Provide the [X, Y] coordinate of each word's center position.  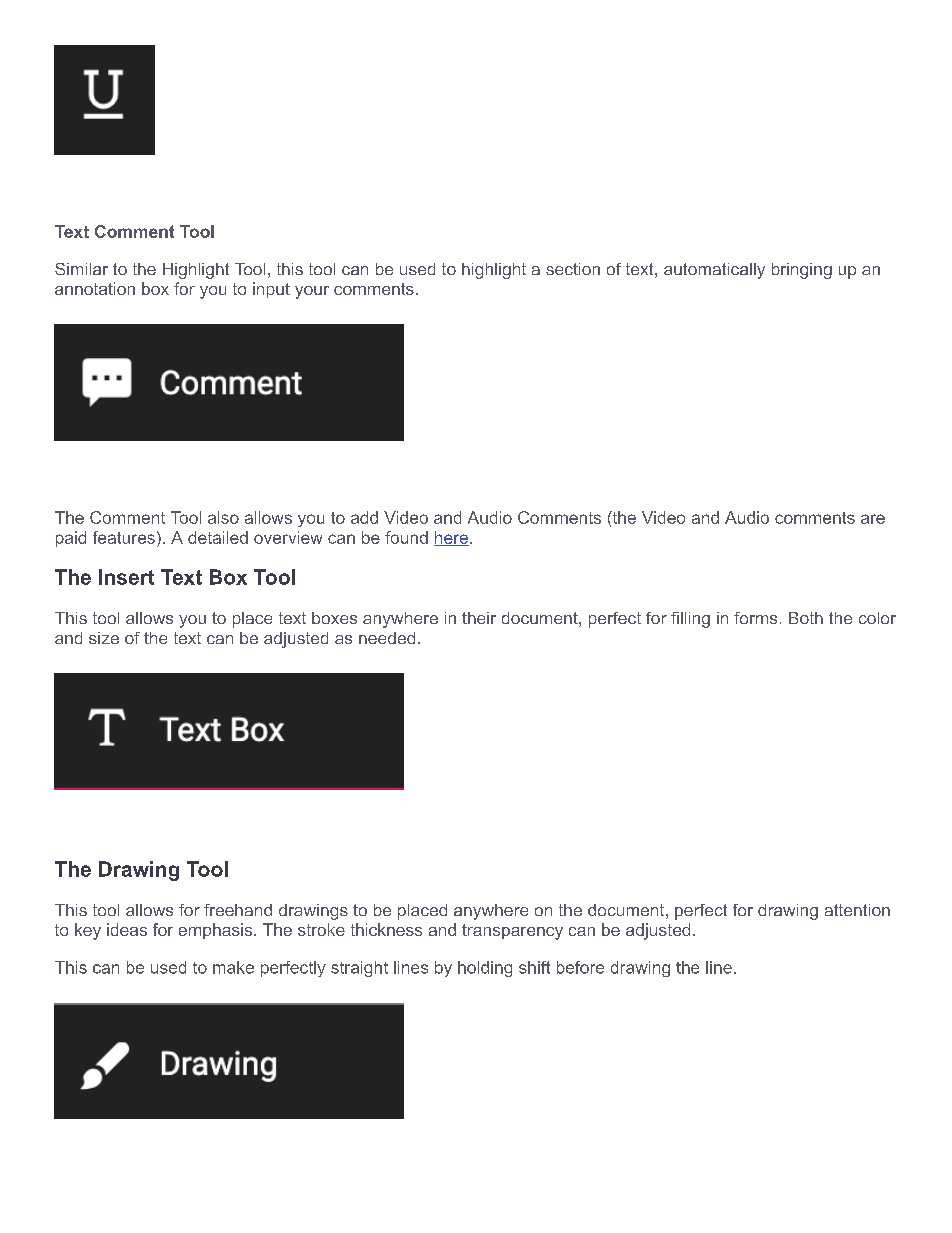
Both [806, 618]
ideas [127, 929]
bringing [802, 271]
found [406, 537]
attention [857, 910]
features [124, 537]
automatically [714, 271]
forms [755, 618]
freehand [238, 910]
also [223, 517]
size [104, 638]
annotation [95, 288]
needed [387, 638]
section [573, 269]
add [364, 517]
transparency [512, 932]
